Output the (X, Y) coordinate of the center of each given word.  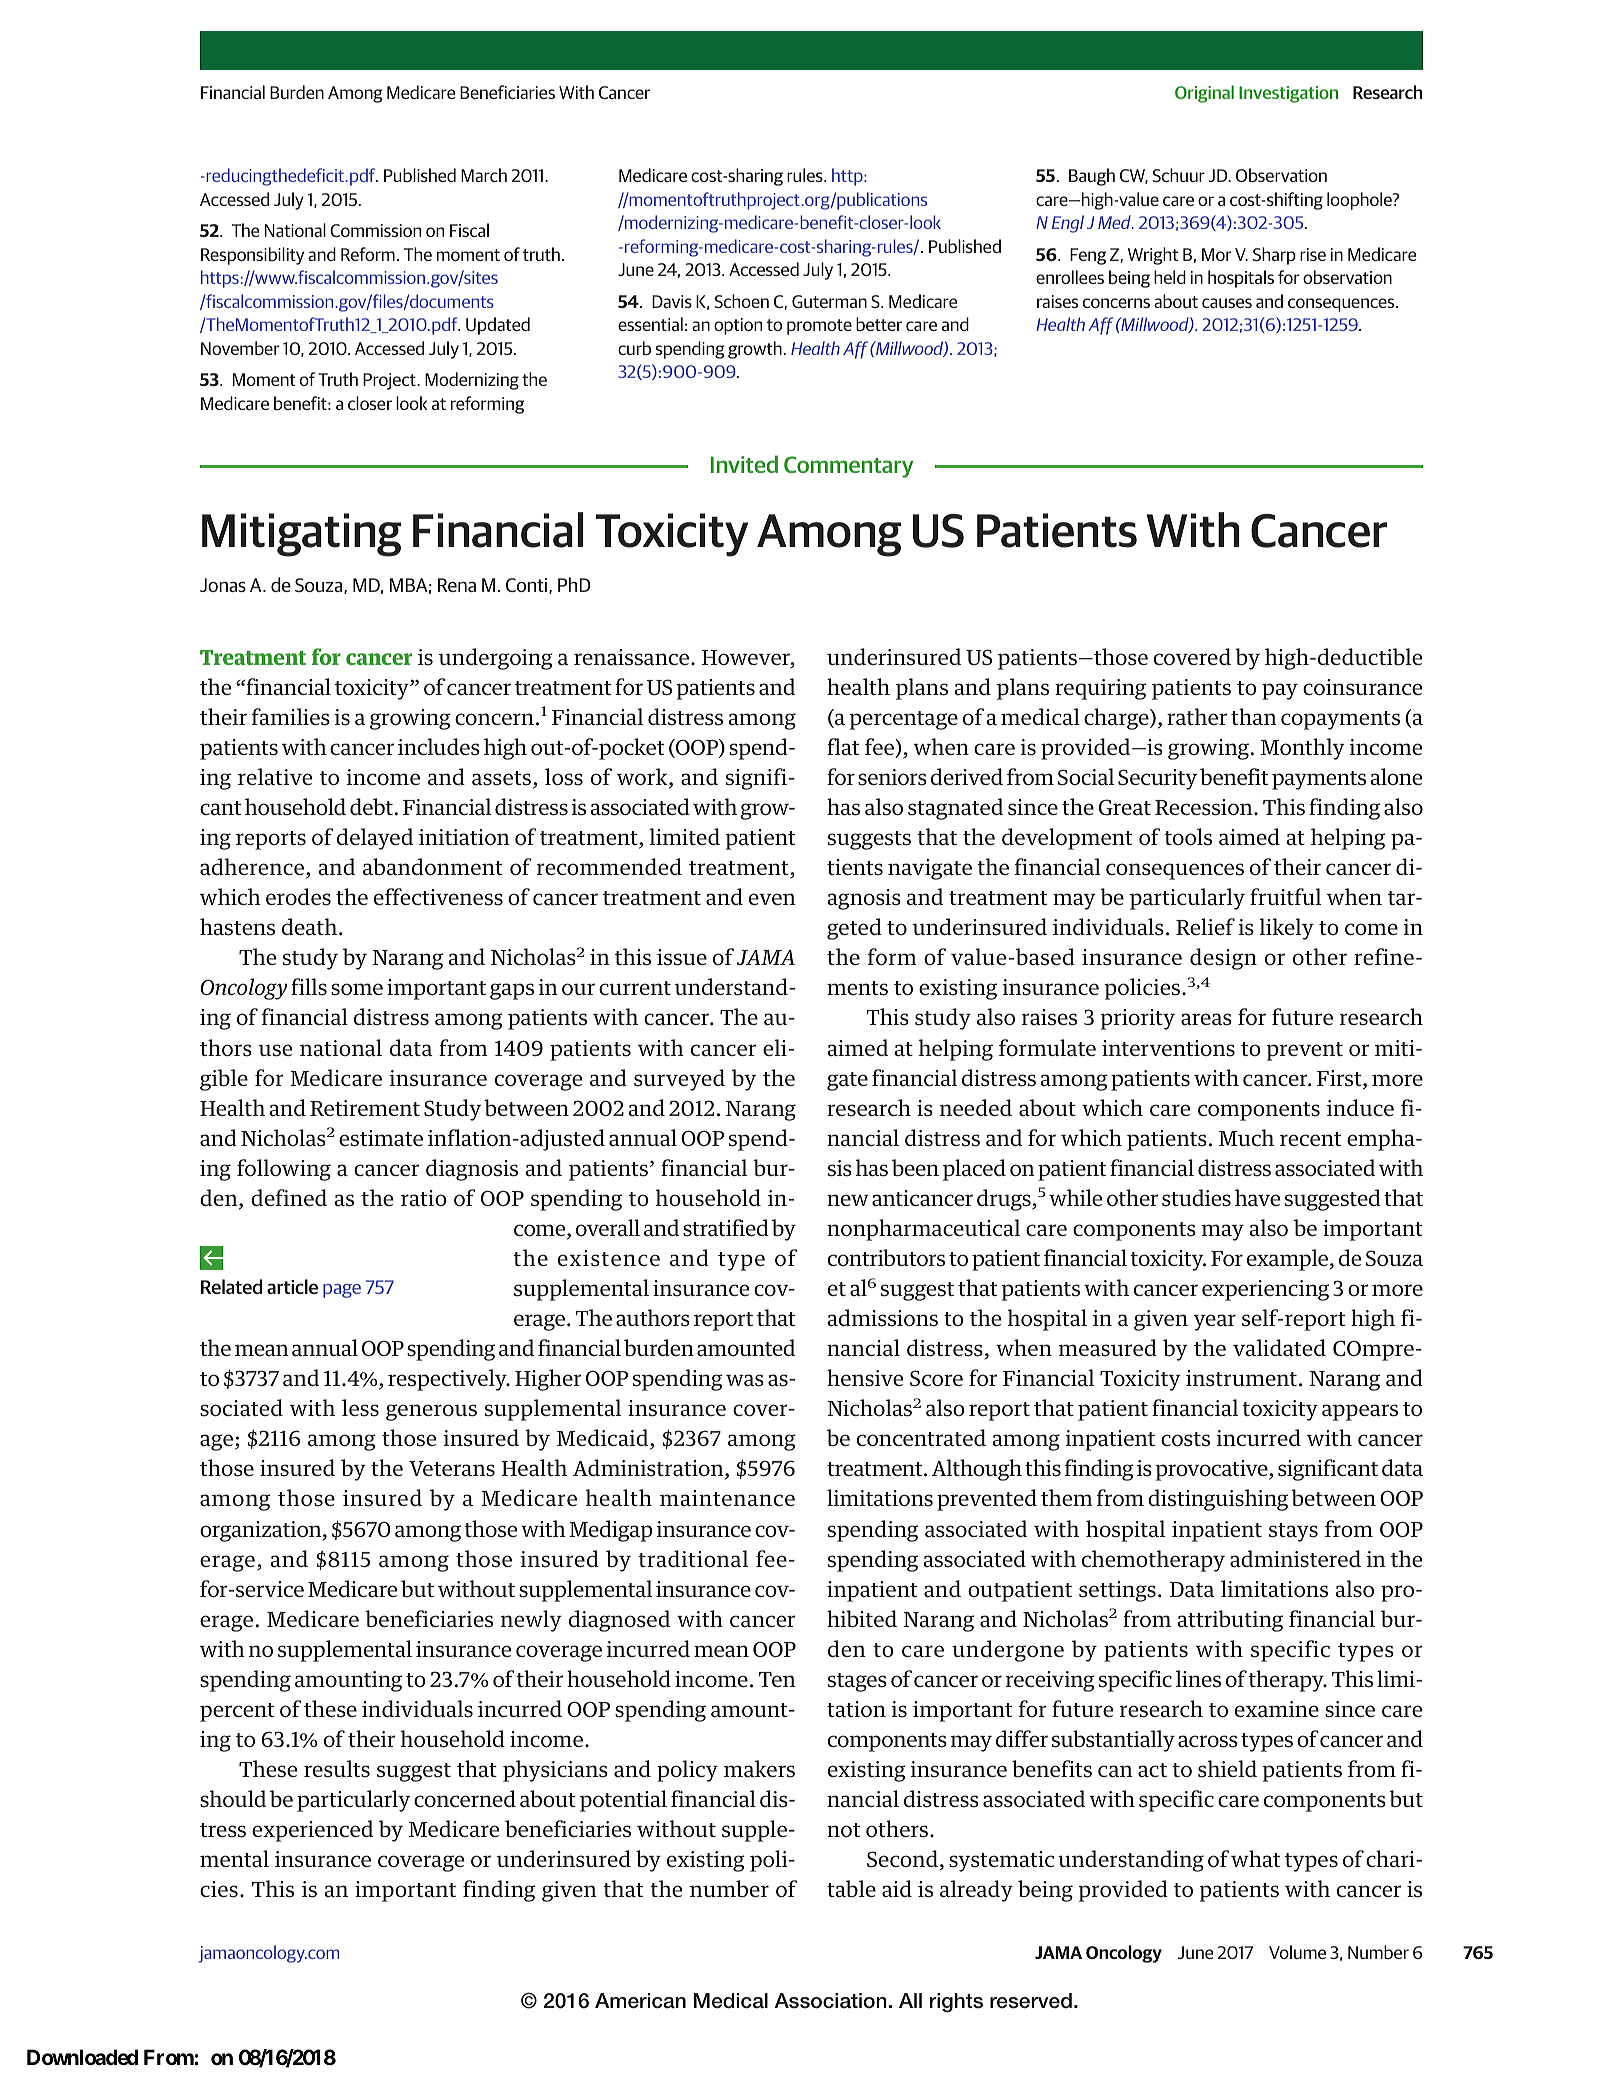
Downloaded (82, 2057)
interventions (1168, 1048)
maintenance (727, 1498)
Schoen (741, 301)
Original (1204, 94)
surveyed (679, 1080)
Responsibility (252, 256)
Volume (1297, 1952)
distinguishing (1218, 1500)
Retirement (365, 1108)
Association (831, 2001)
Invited (744, 464)
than (1254, 717)
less (360, 1408)
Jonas (223, 585)
